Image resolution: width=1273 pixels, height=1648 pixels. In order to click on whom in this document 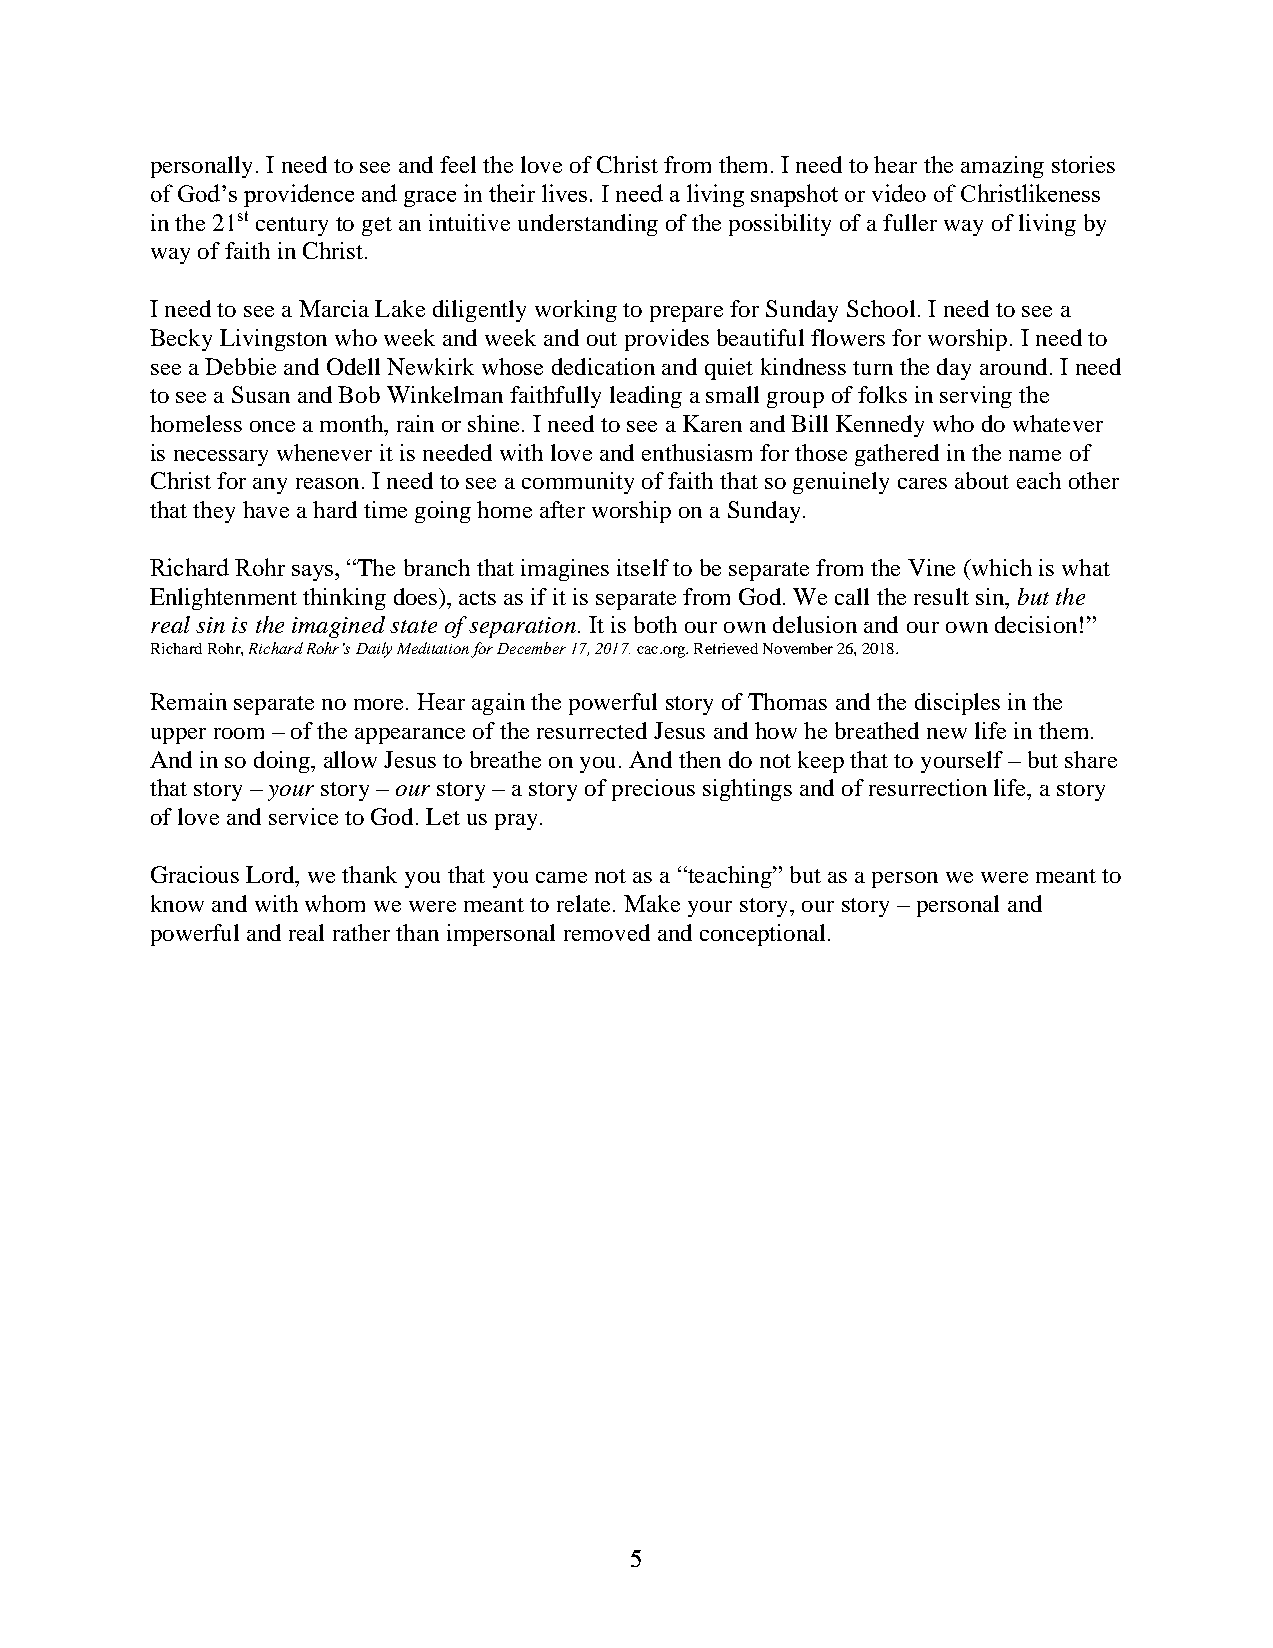, I will do `click(335, 903)`.
